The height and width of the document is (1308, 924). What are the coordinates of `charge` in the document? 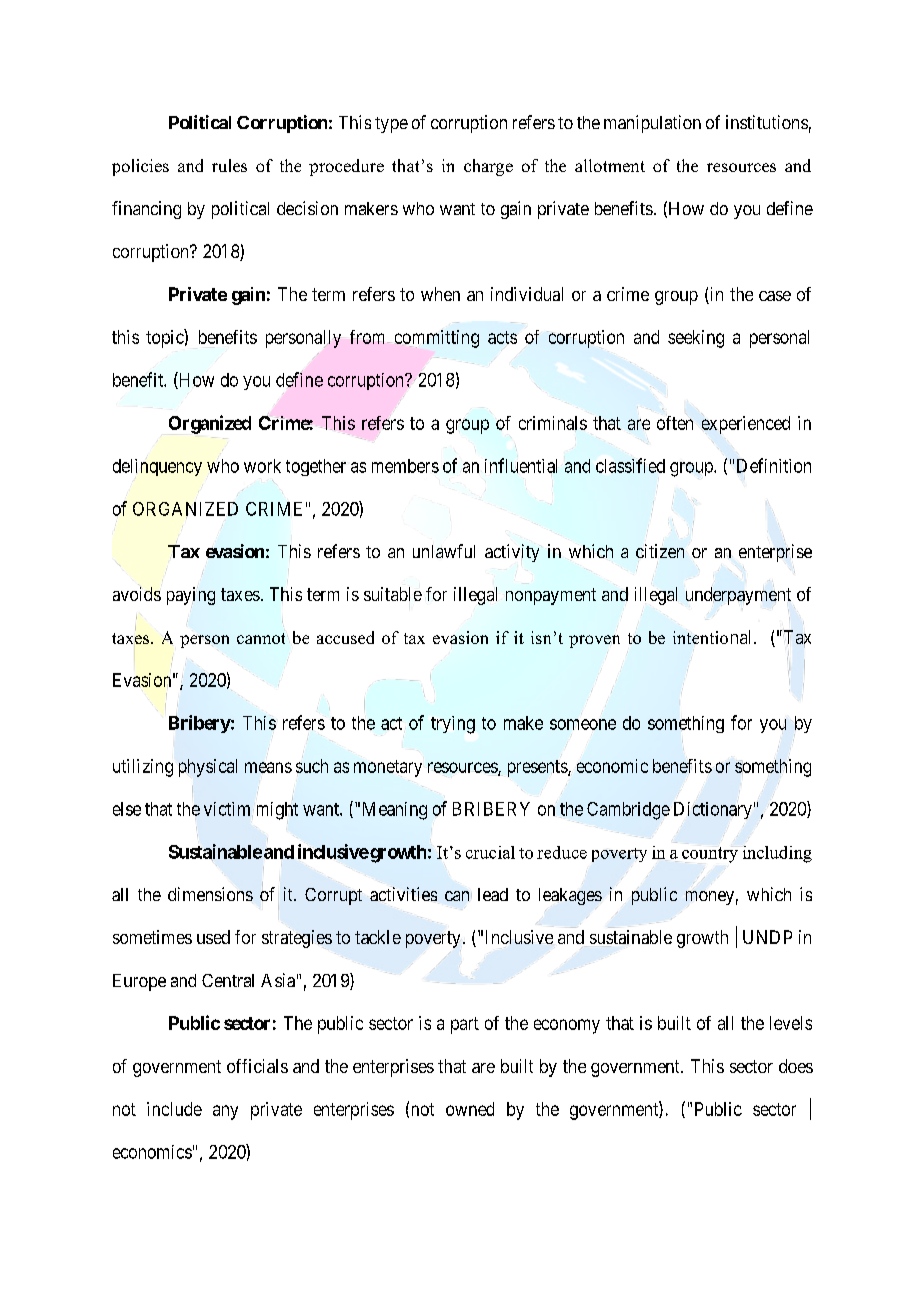 It's located at (488, 167).
